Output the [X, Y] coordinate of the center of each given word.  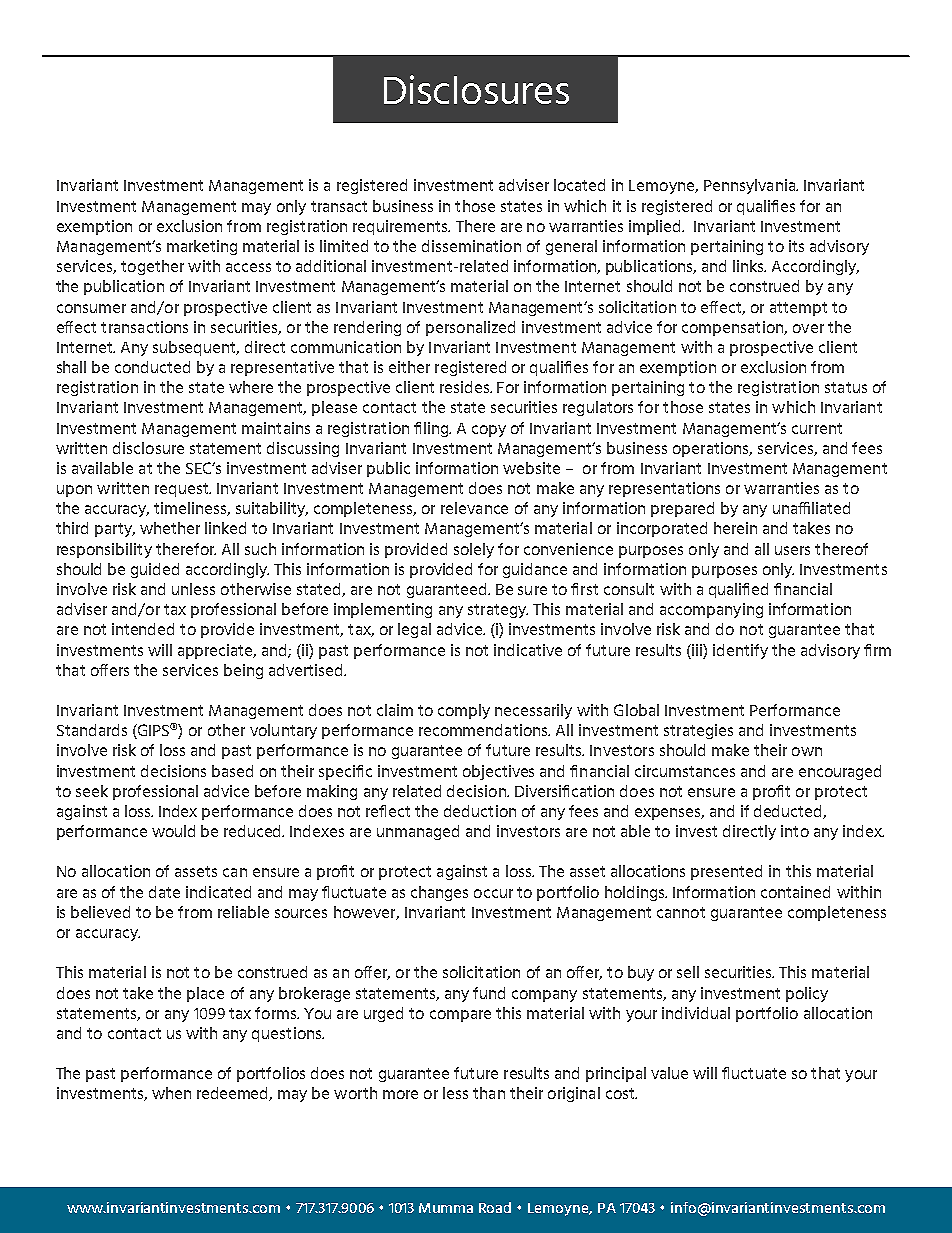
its [796, 246]
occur [493, 893]
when [171, 1093]
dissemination [471, 246]
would [173, 831]
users [792, 550]
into [795, 831]
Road [495, 1207]
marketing [202, 247]
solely [474, 550]
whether [170, 528]
